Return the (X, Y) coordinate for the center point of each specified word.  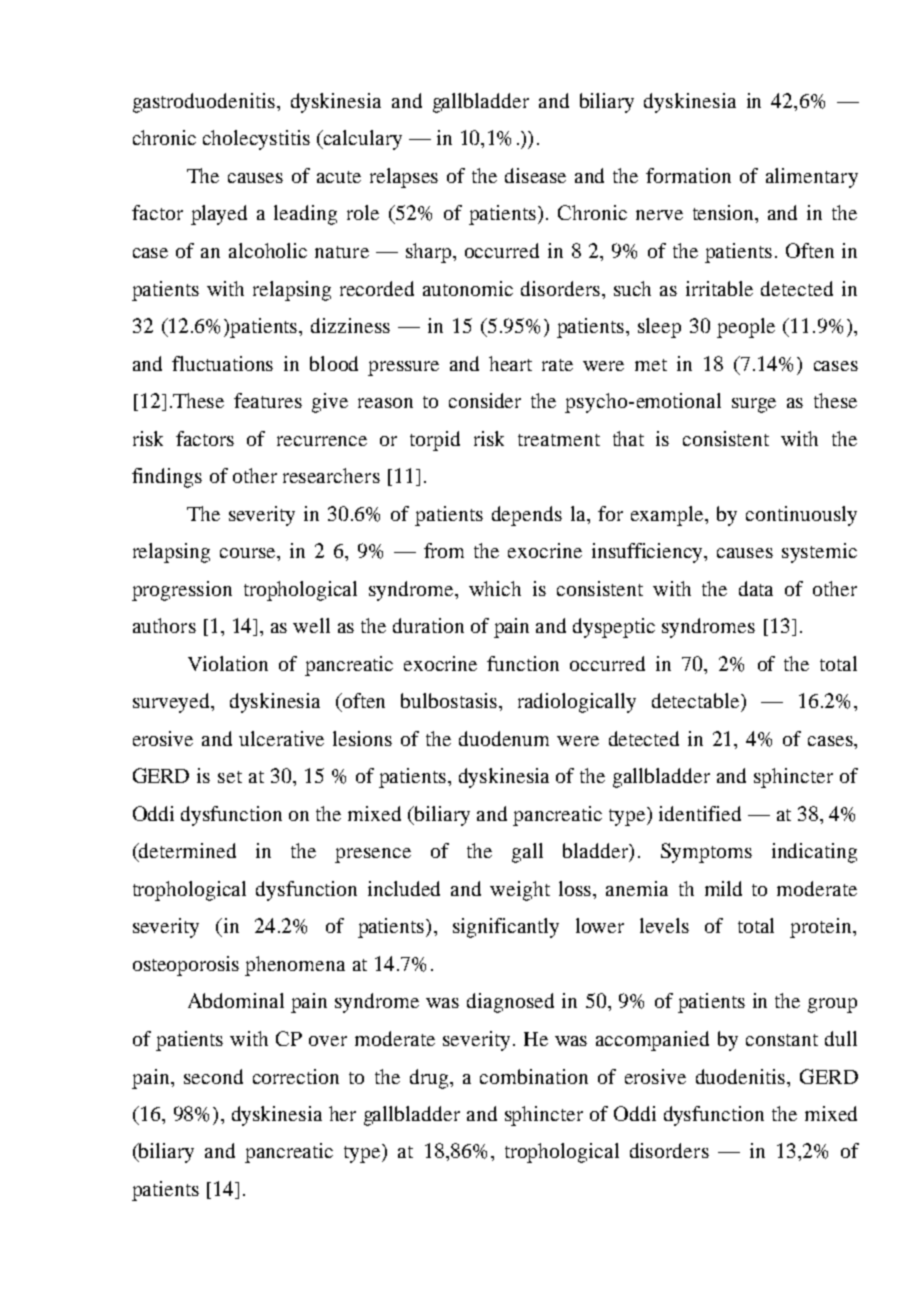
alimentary (812, 178)
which (495, 588)
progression (182, 591)
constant (782, 1040)
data (756, 588)
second (213, 1076)
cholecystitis (256, 140)
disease (535, 175)
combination (534, 1076)
